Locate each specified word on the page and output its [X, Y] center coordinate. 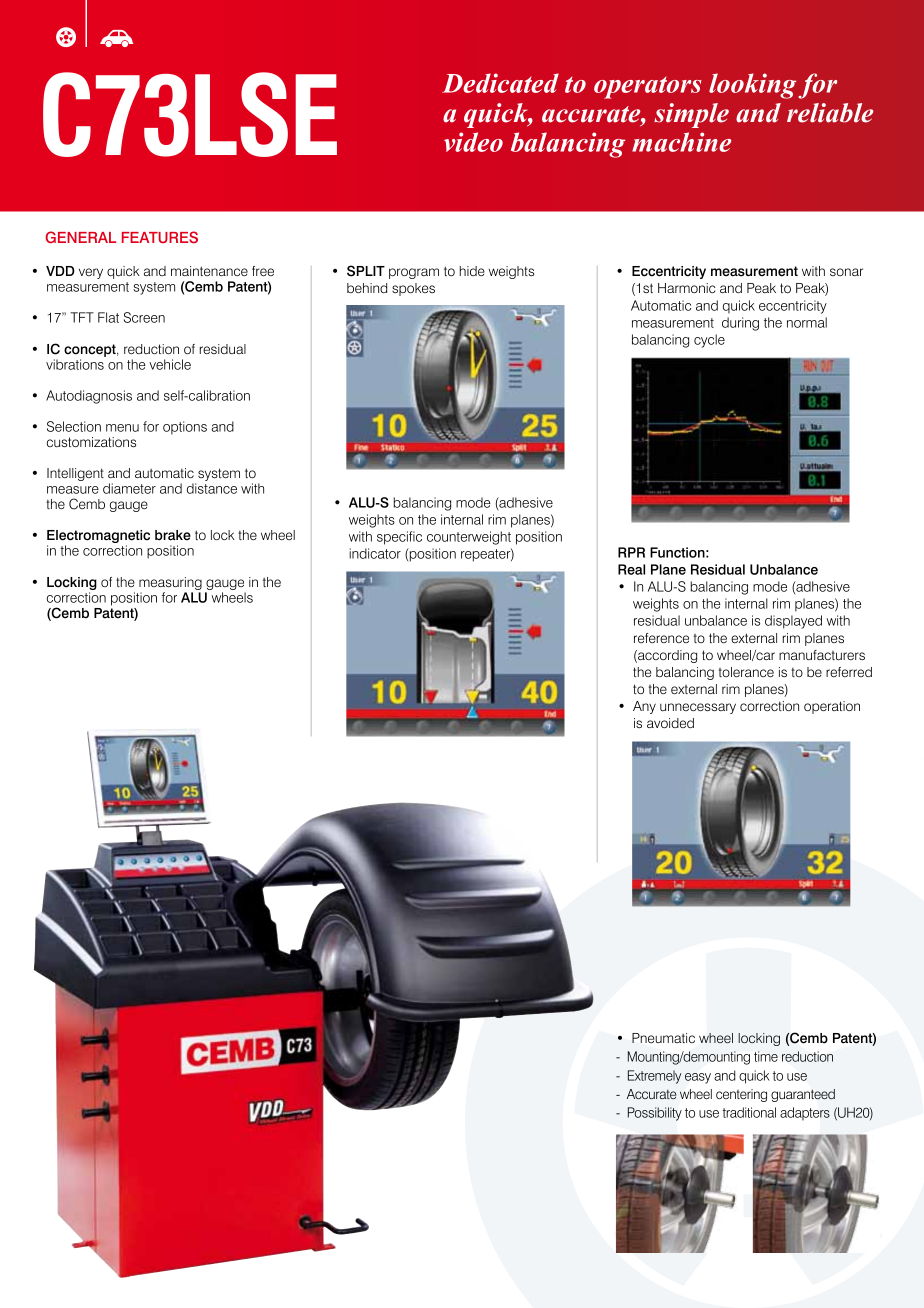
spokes [413, 289]
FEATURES [160, 237]
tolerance [746, 672]
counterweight [469, 538]
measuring [170, 583]
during [740, 324]
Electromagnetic [98, 538]
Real [631, 569]
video [473, 142]
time [766, 1056]
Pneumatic [663, 1038]
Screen [144, 317]
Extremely [654, 1077]
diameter [129, 488]
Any [644, 707]
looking [752, 86]
